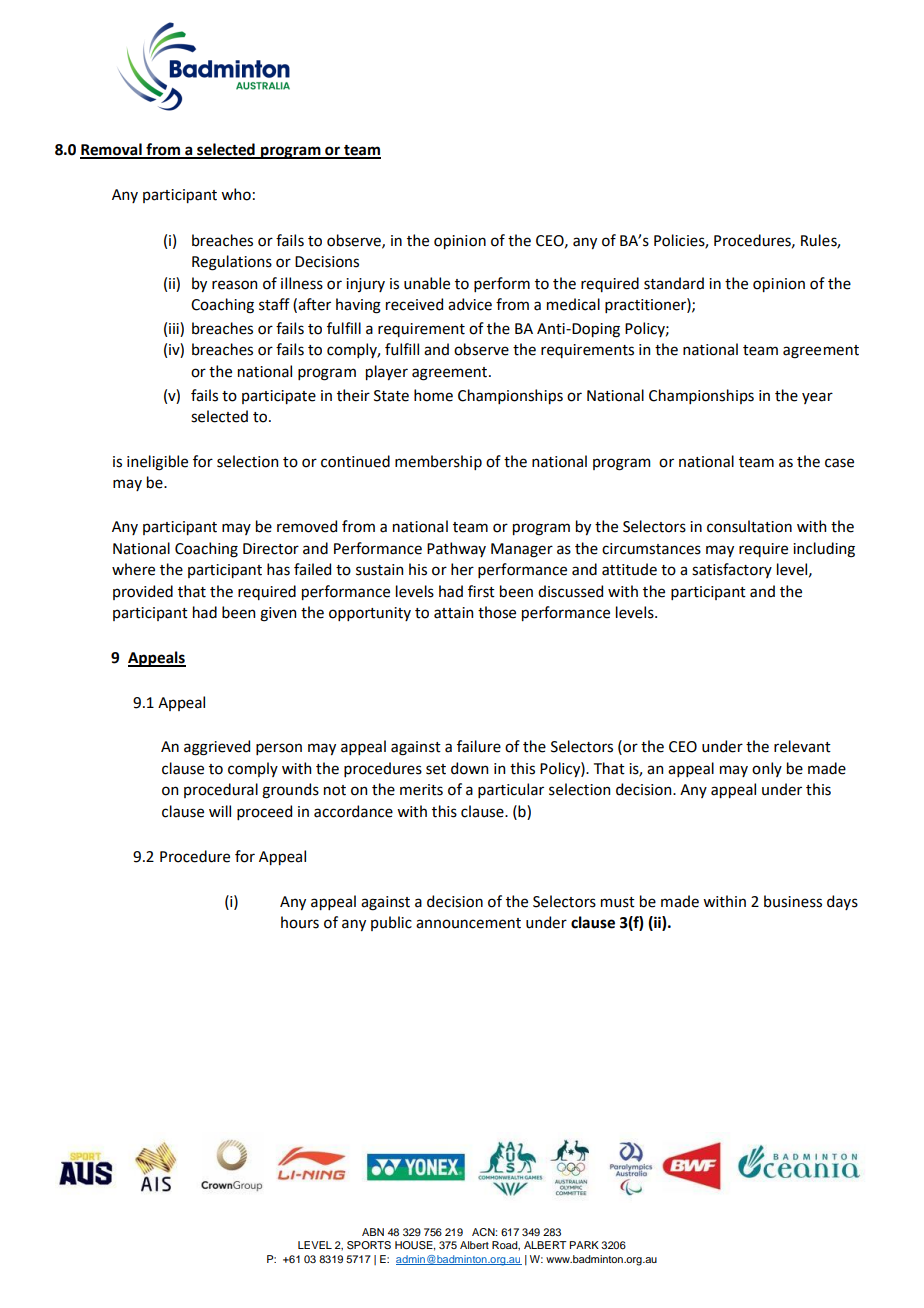 The image size is (924, 1308). What do you see at coordinates (674, 283) in the image?
I see `standard` at bounding box center [674, 283].
